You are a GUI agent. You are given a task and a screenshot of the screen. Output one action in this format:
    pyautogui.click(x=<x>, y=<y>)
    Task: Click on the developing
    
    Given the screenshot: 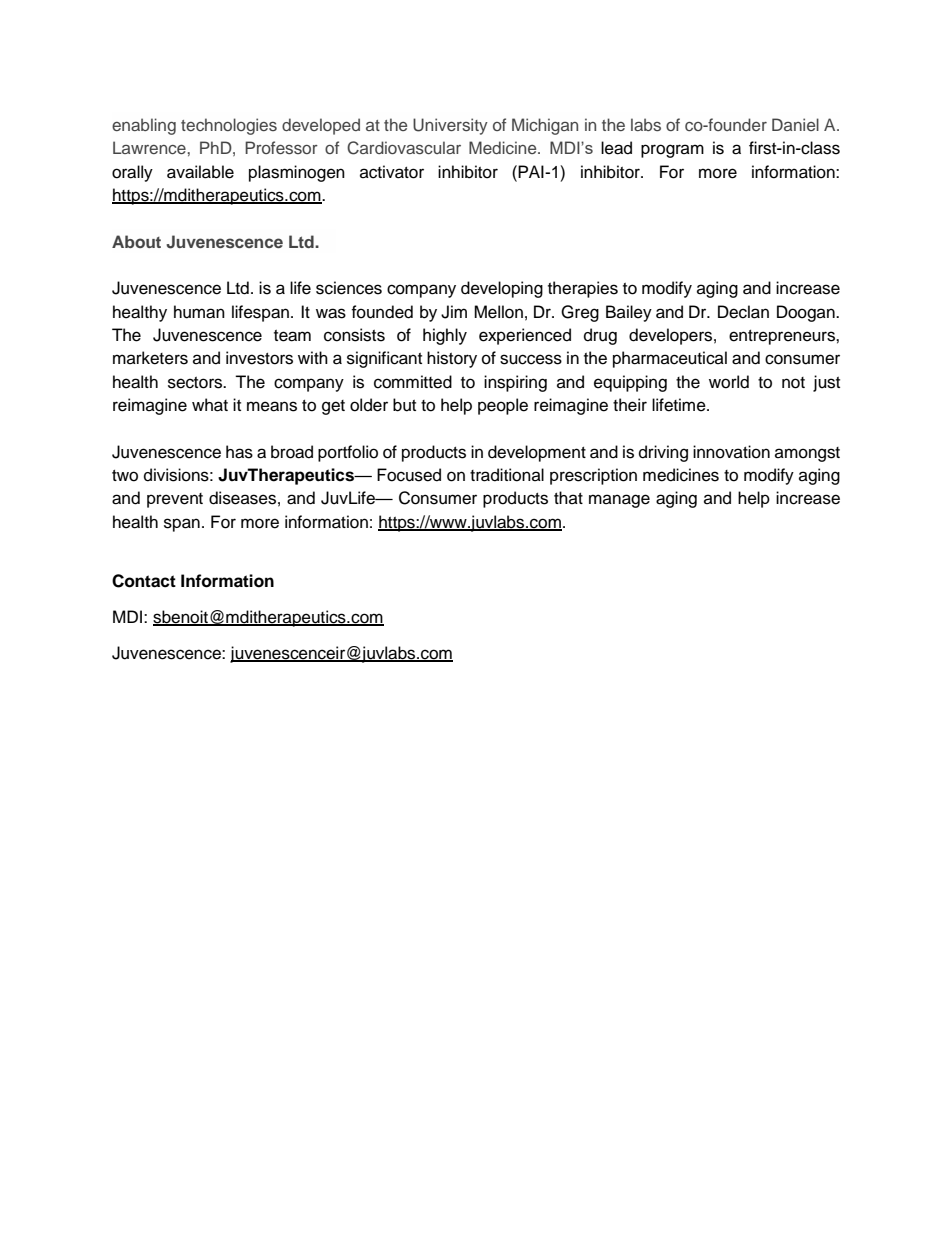 What is the action you would take?
    pyautogui.click(x=502, y=289)
